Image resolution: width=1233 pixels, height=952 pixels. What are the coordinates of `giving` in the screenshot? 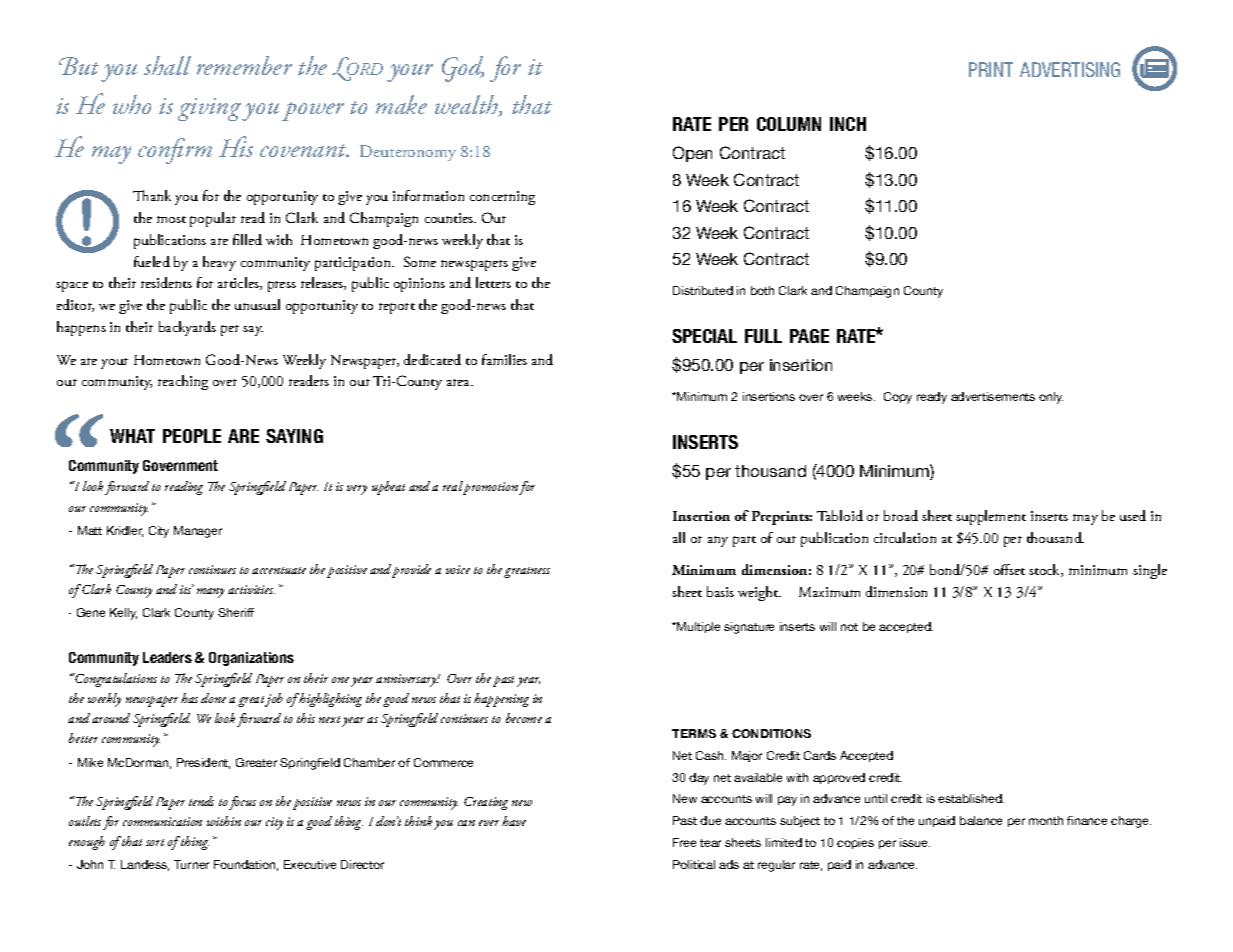 It's located at (210, 109).
